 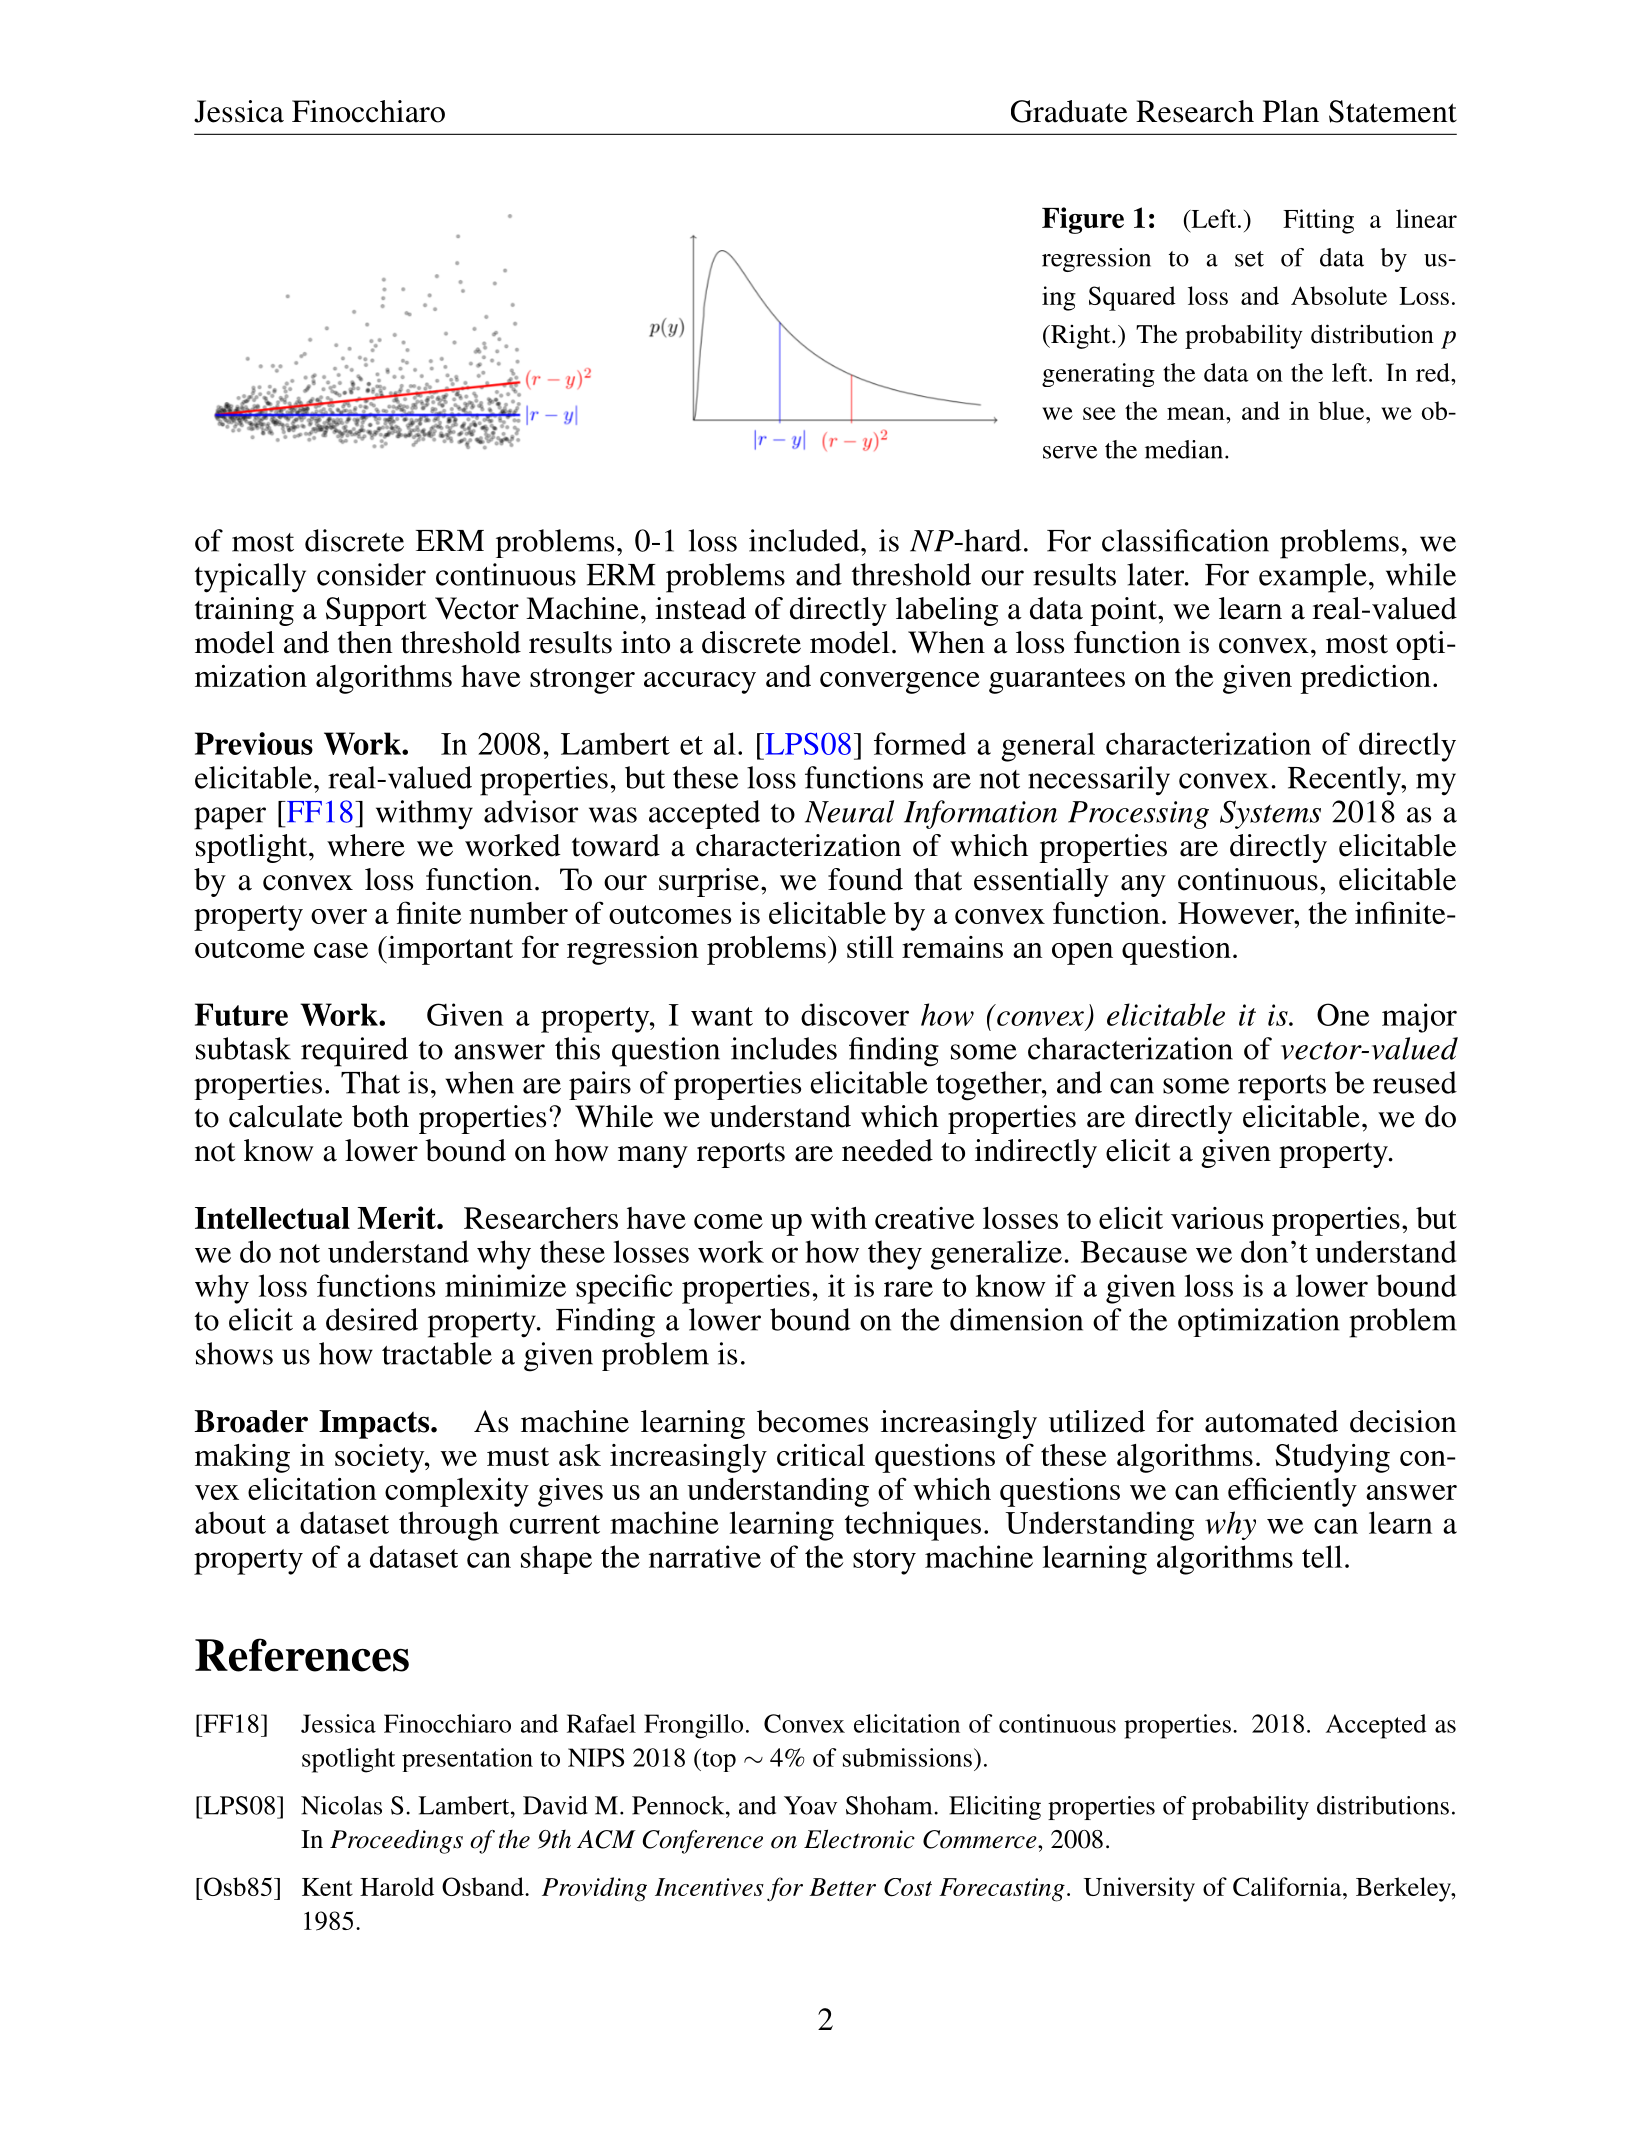 I want to click on Graduate, so click(x=1069, y=111).
